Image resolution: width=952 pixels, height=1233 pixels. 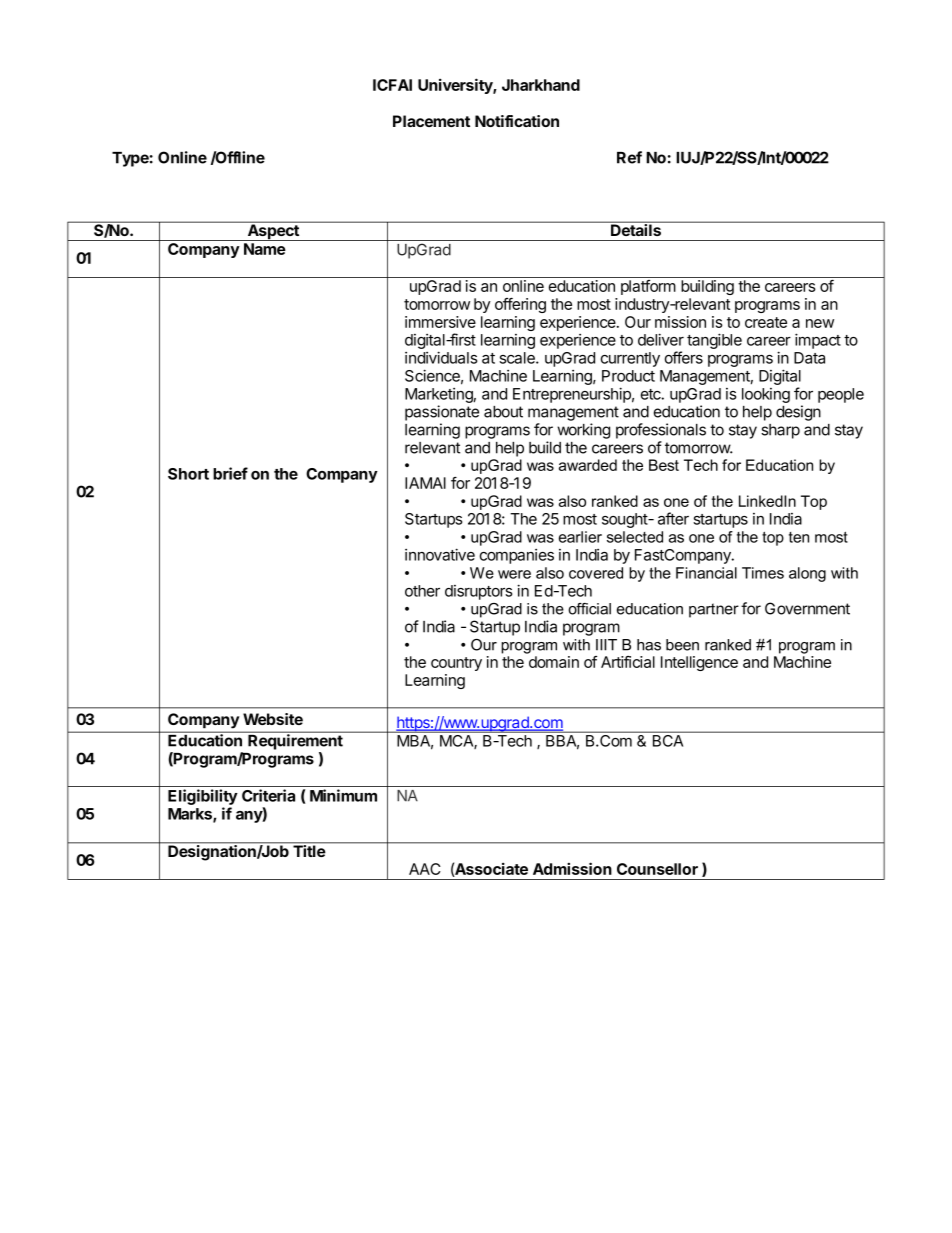 I want to click on Placement, so click(x=431, y=121).
